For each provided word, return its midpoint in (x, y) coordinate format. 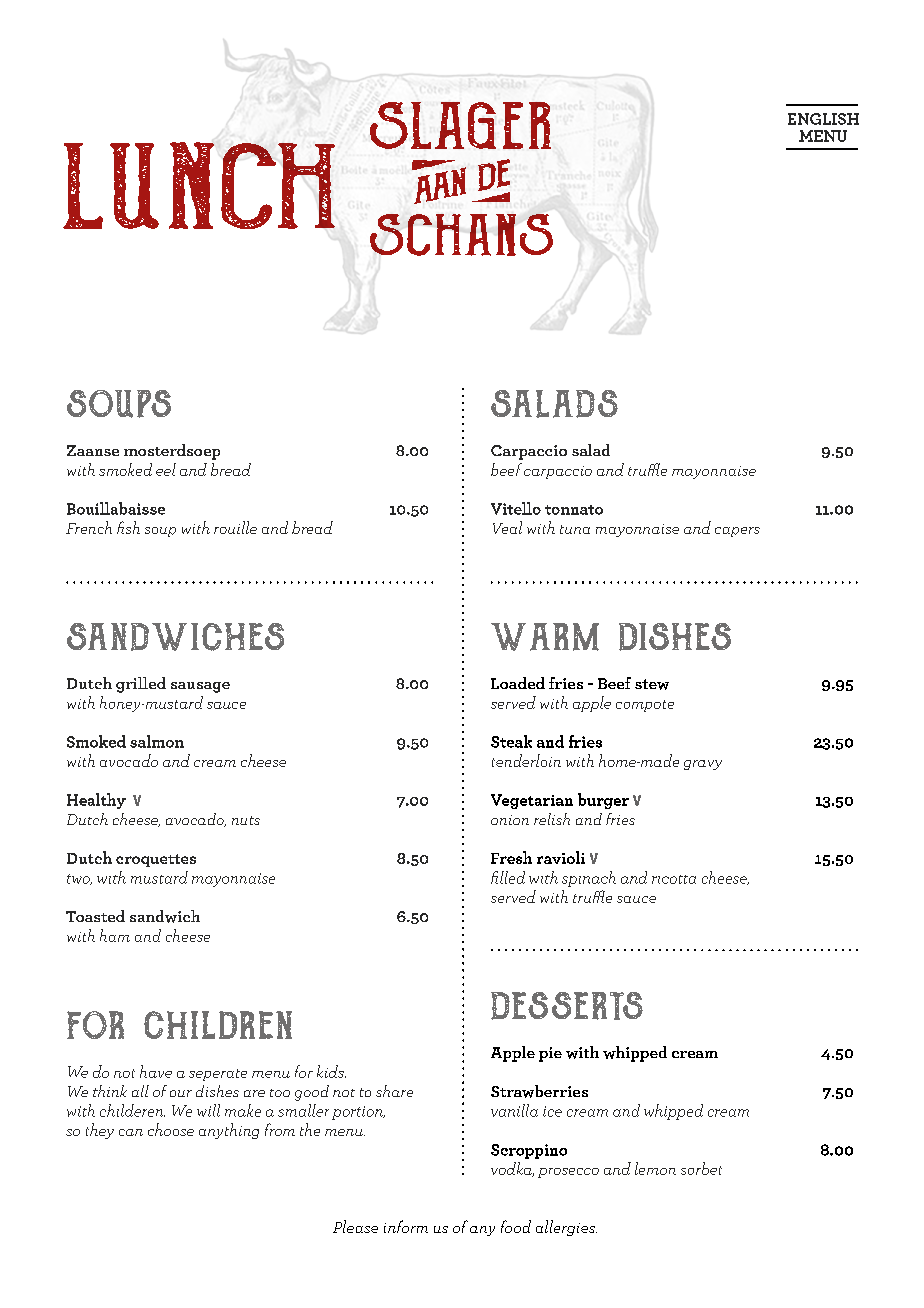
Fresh (511, 857)
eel (166, 469)
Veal (507, 527)
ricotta (674, 879)
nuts (246, 820)
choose (171, 1129)
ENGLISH (823, 119)
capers (737, 532)
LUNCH (199, 185)
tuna (575, 529)
